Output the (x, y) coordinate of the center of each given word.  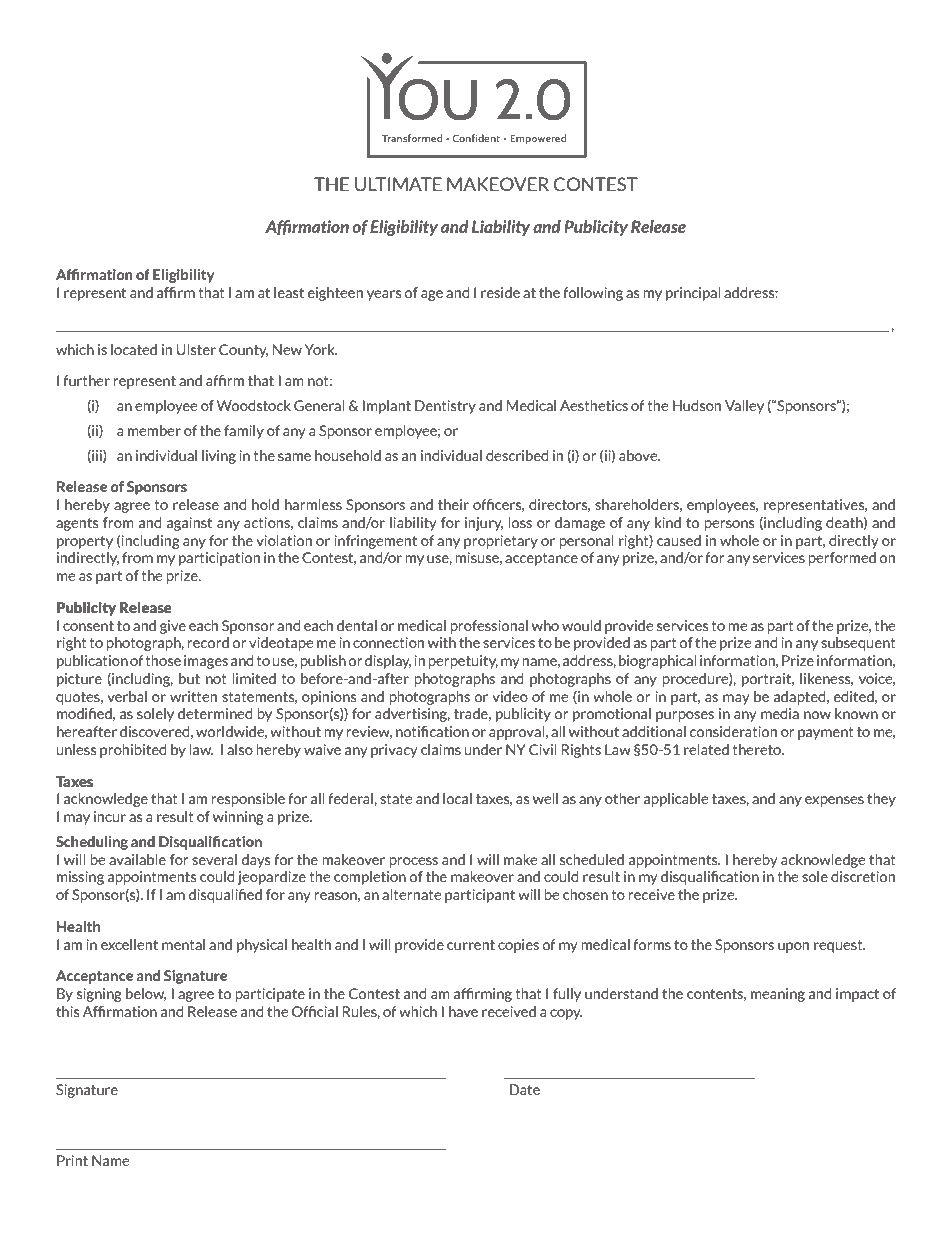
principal (693, 294)
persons (729, 525)
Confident (476, 138)
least (289, 293)
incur (110, 817)
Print (72, 1160)
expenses (834, 801)
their (453, 504)
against (189, 524)
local (457, 798)
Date (525, 1090)
